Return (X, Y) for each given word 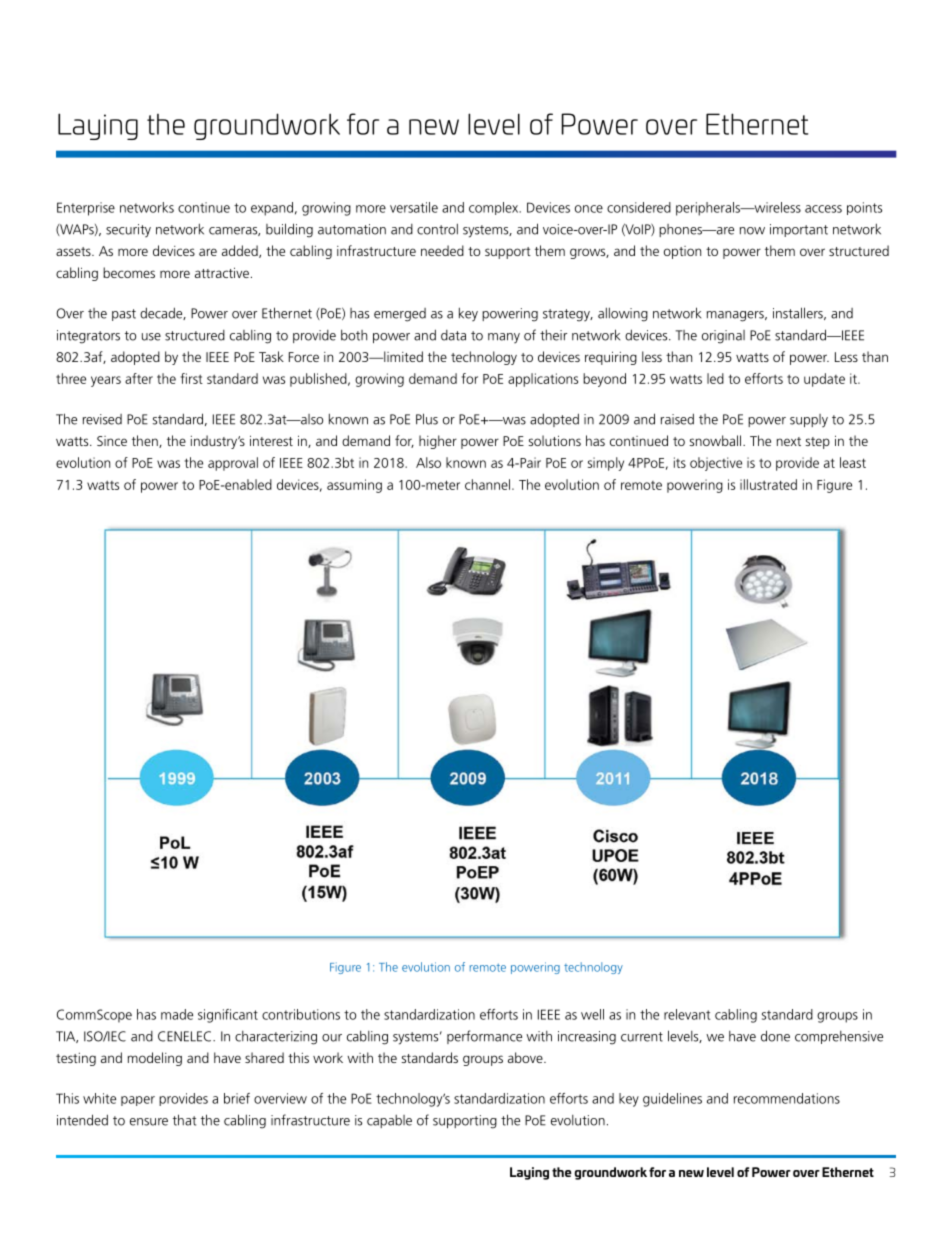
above (526, 1057)
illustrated (768, 484)
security (128, 230)
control (437, 229)
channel (487, 484)
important (799, 230)
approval (233, 464)
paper (138, 1101)
